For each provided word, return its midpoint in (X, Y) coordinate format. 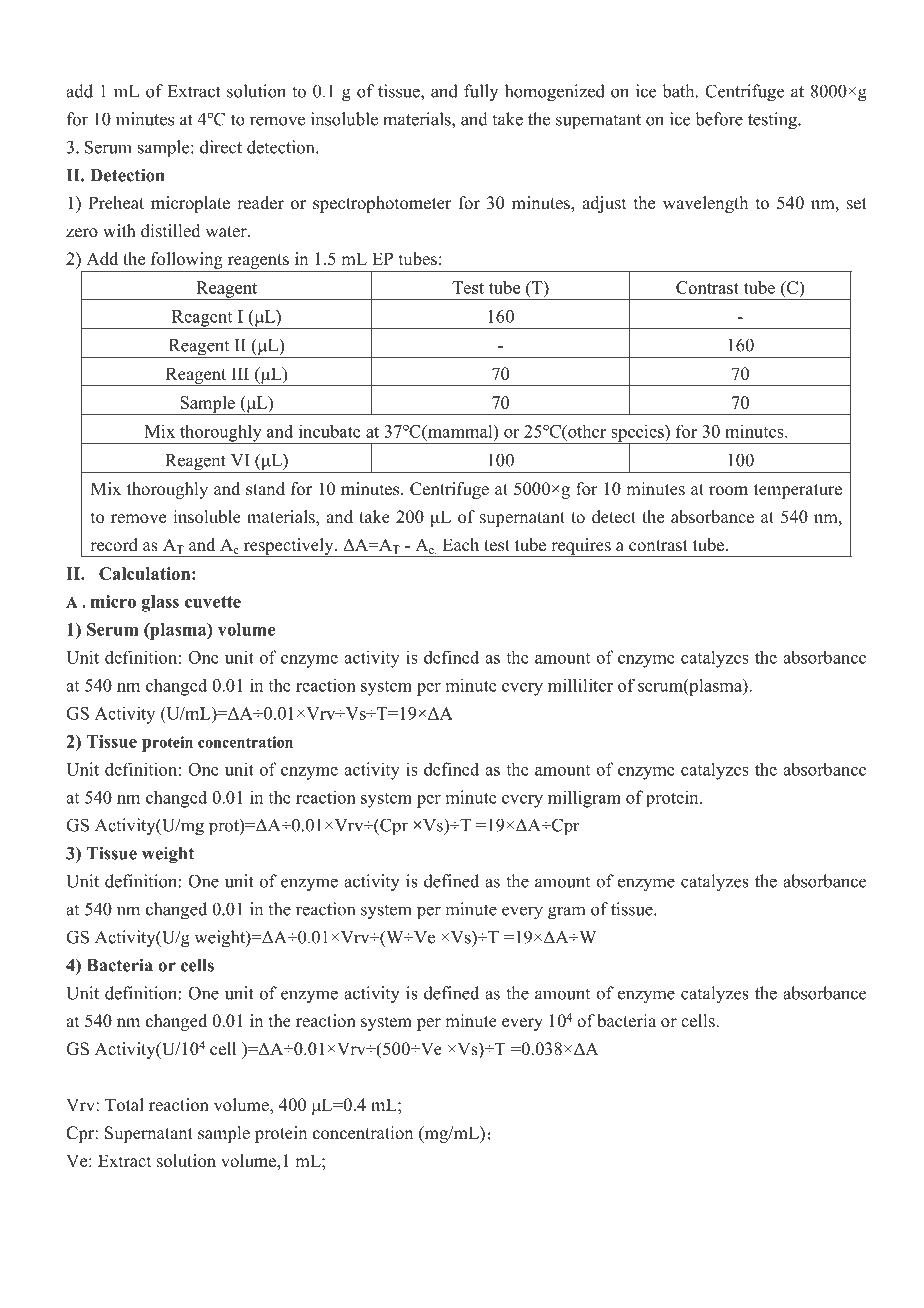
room (728, 491)
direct (221, 147)
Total (124, 1105)
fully (481, 92)
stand (265, 489)
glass (160, 603)
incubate (330, 431)
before (719, 119)
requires (581, 547)
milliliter (580, 685)
